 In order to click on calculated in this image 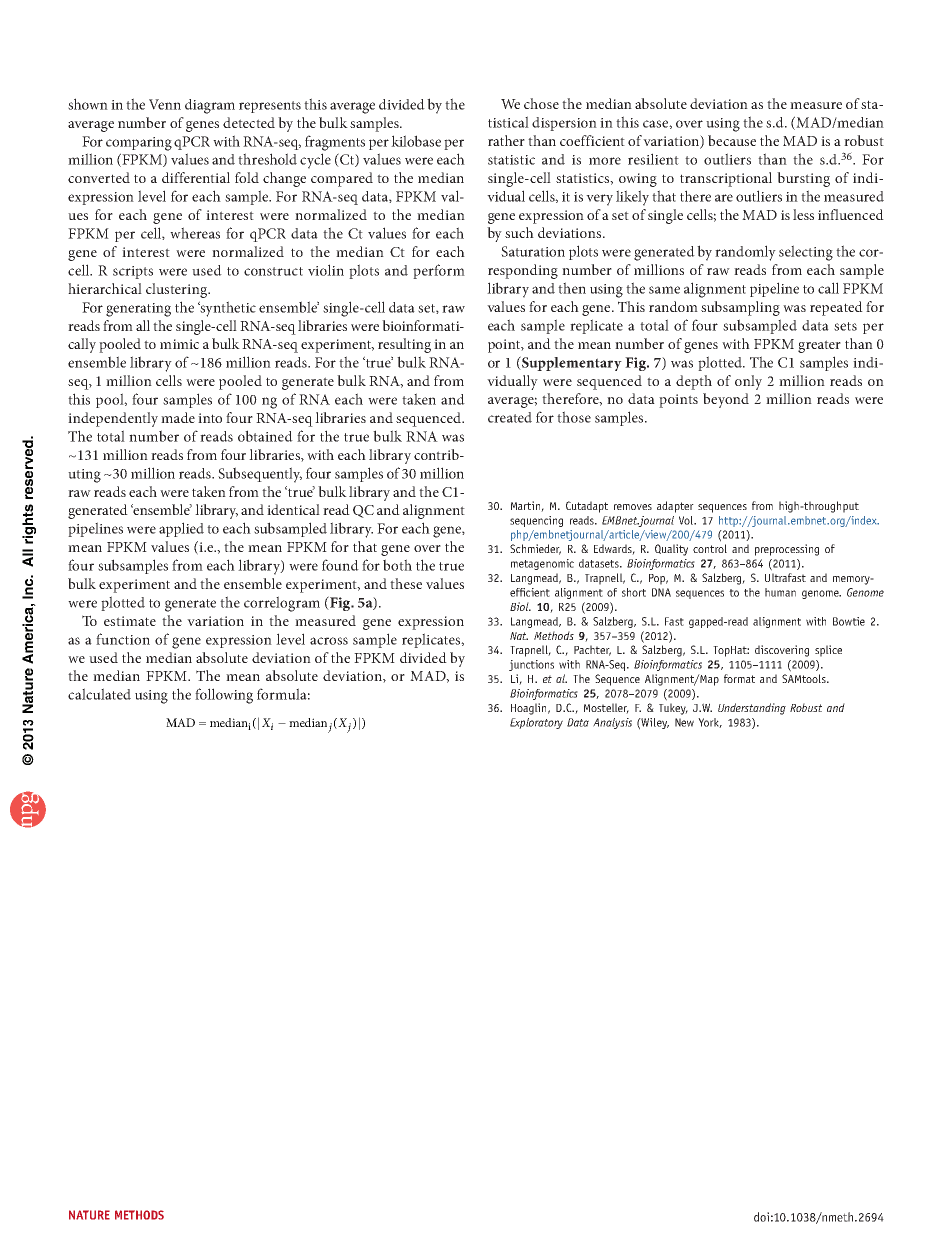, I will do `click(99, 694)`.
